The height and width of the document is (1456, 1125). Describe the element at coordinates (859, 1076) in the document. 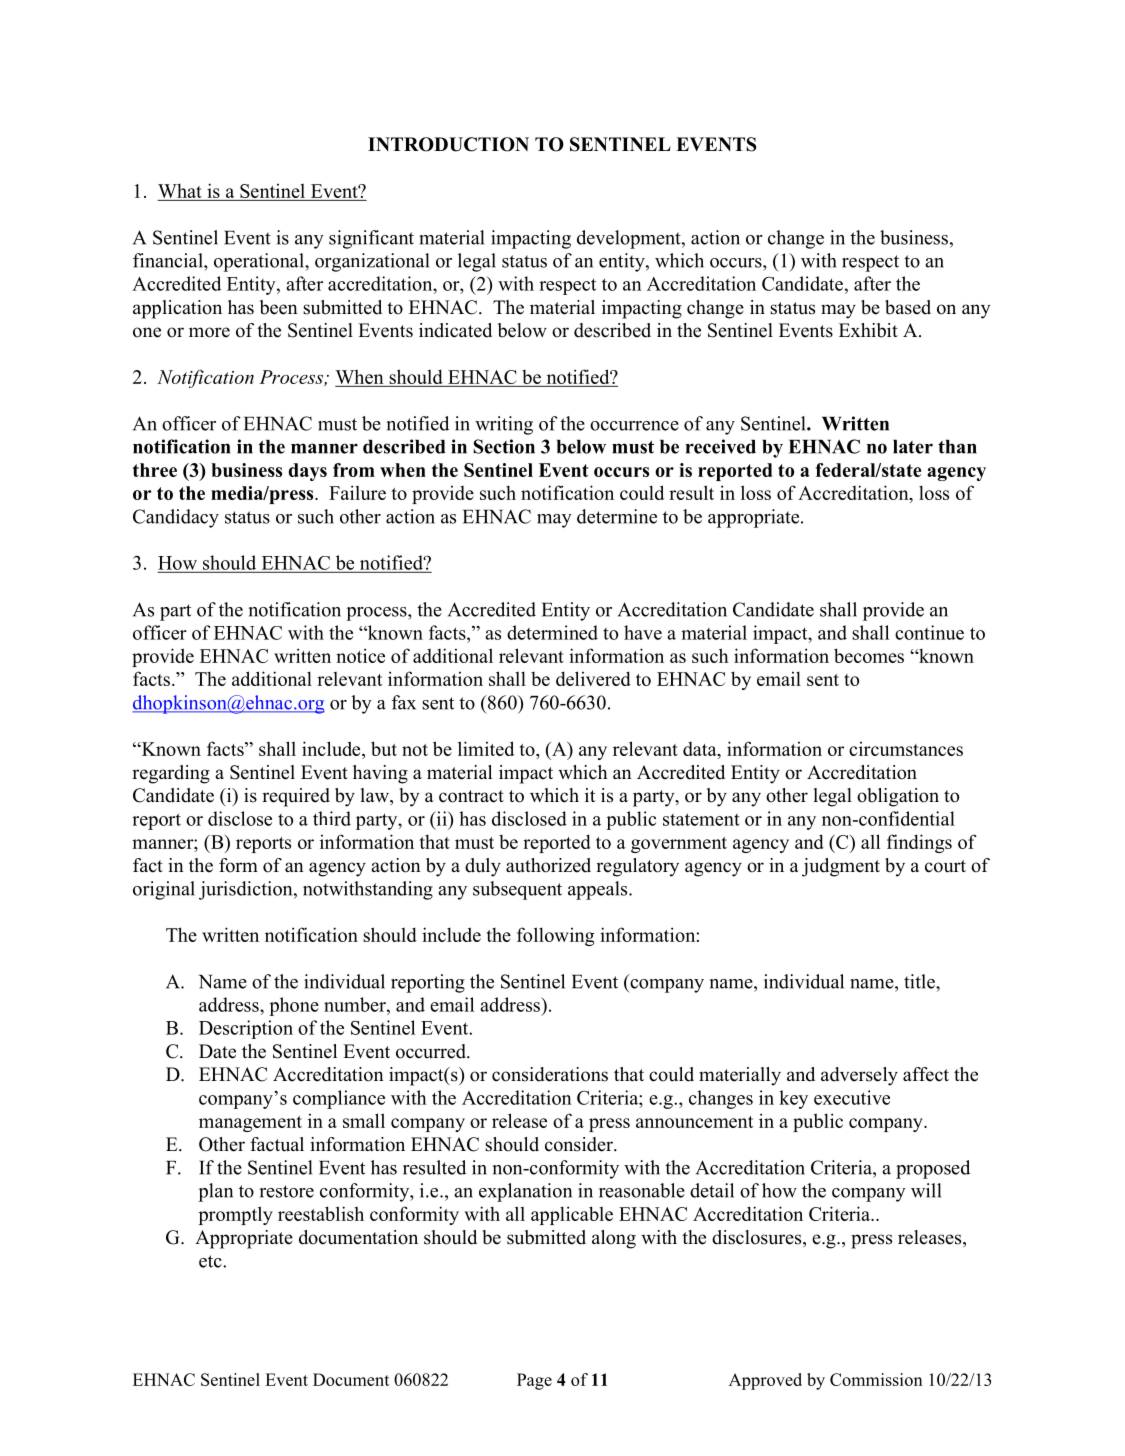

I see `adversely` at that location.
